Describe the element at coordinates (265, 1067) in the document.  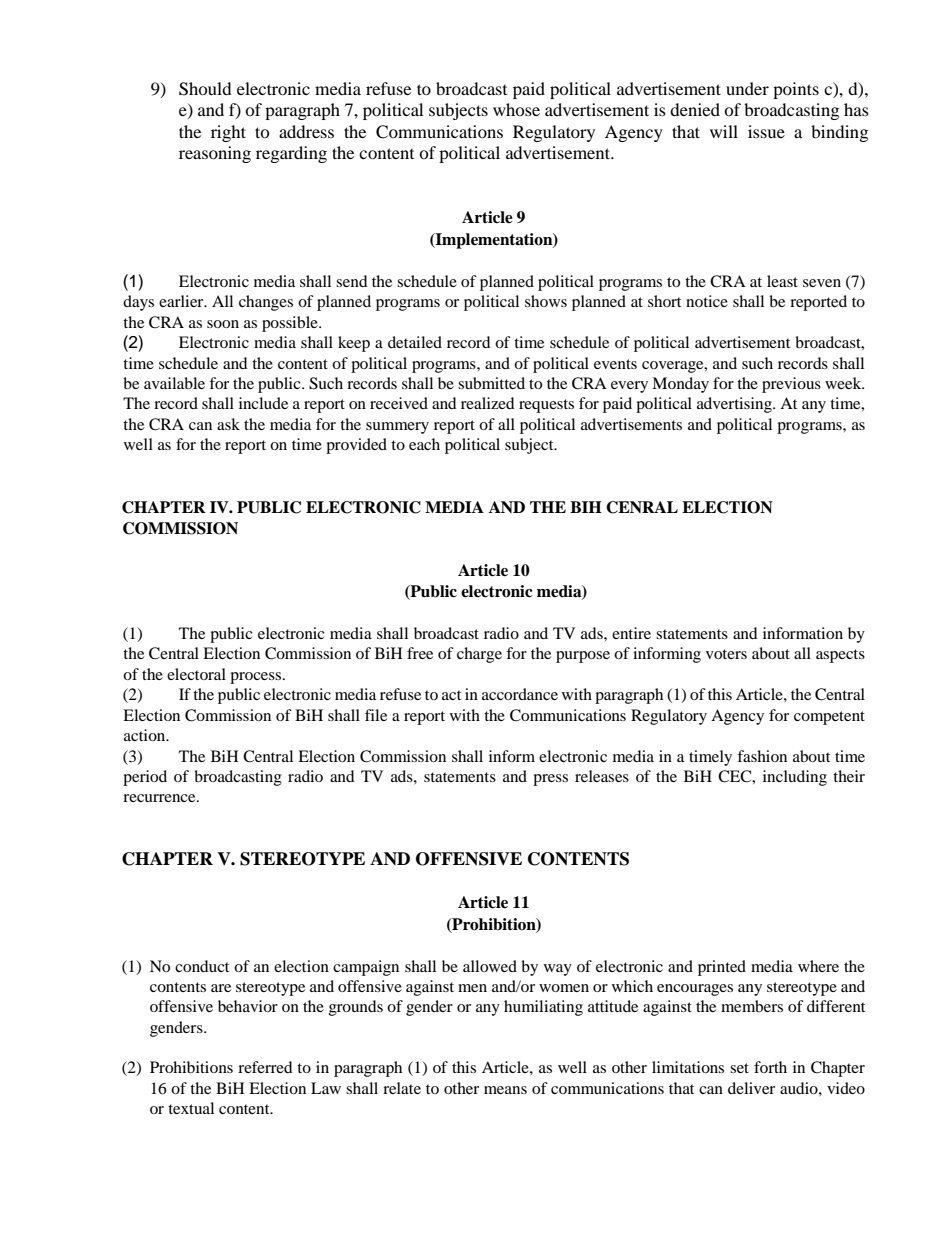
I see `referred` at that location.
